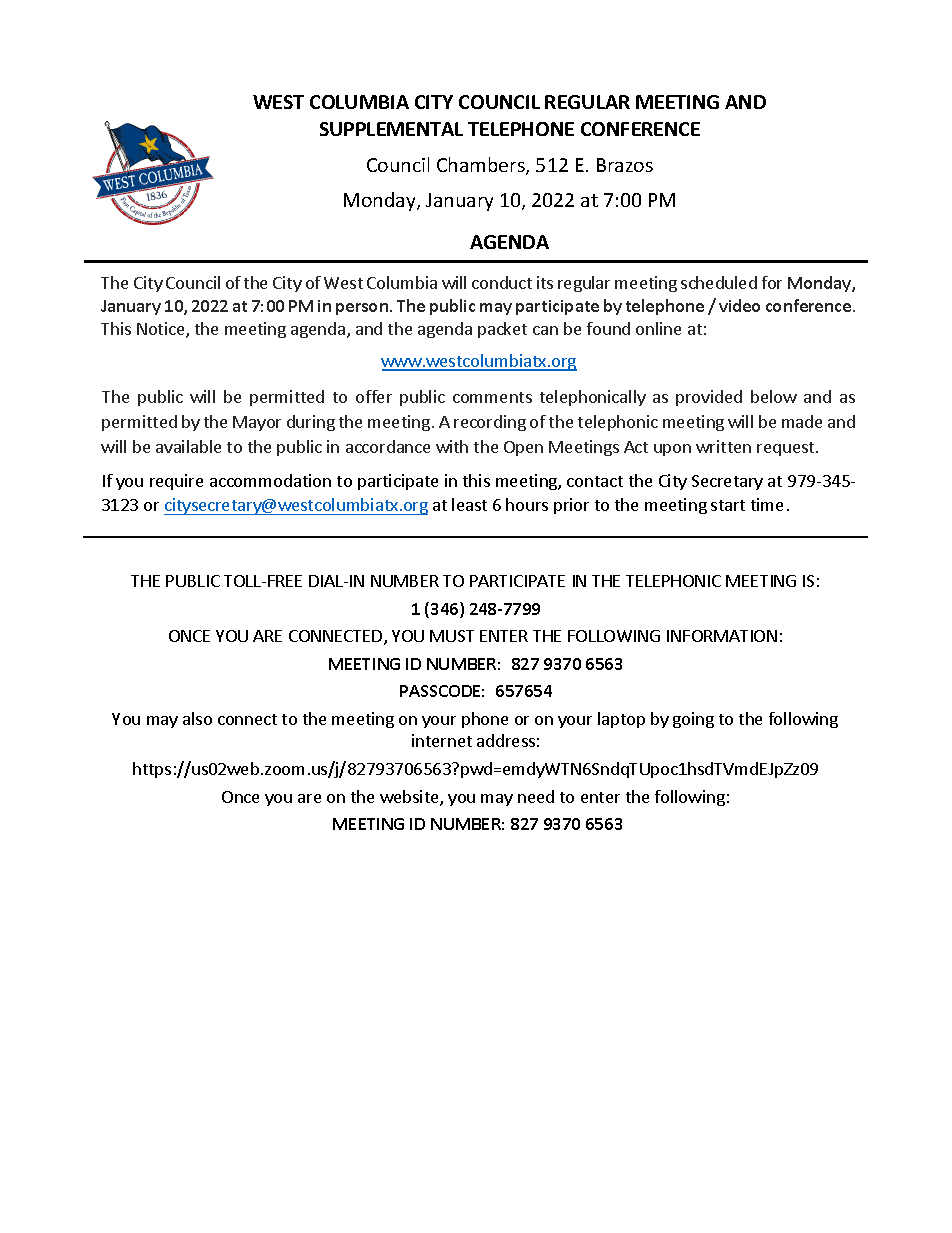  I want to click on written, so click(723, 446).
